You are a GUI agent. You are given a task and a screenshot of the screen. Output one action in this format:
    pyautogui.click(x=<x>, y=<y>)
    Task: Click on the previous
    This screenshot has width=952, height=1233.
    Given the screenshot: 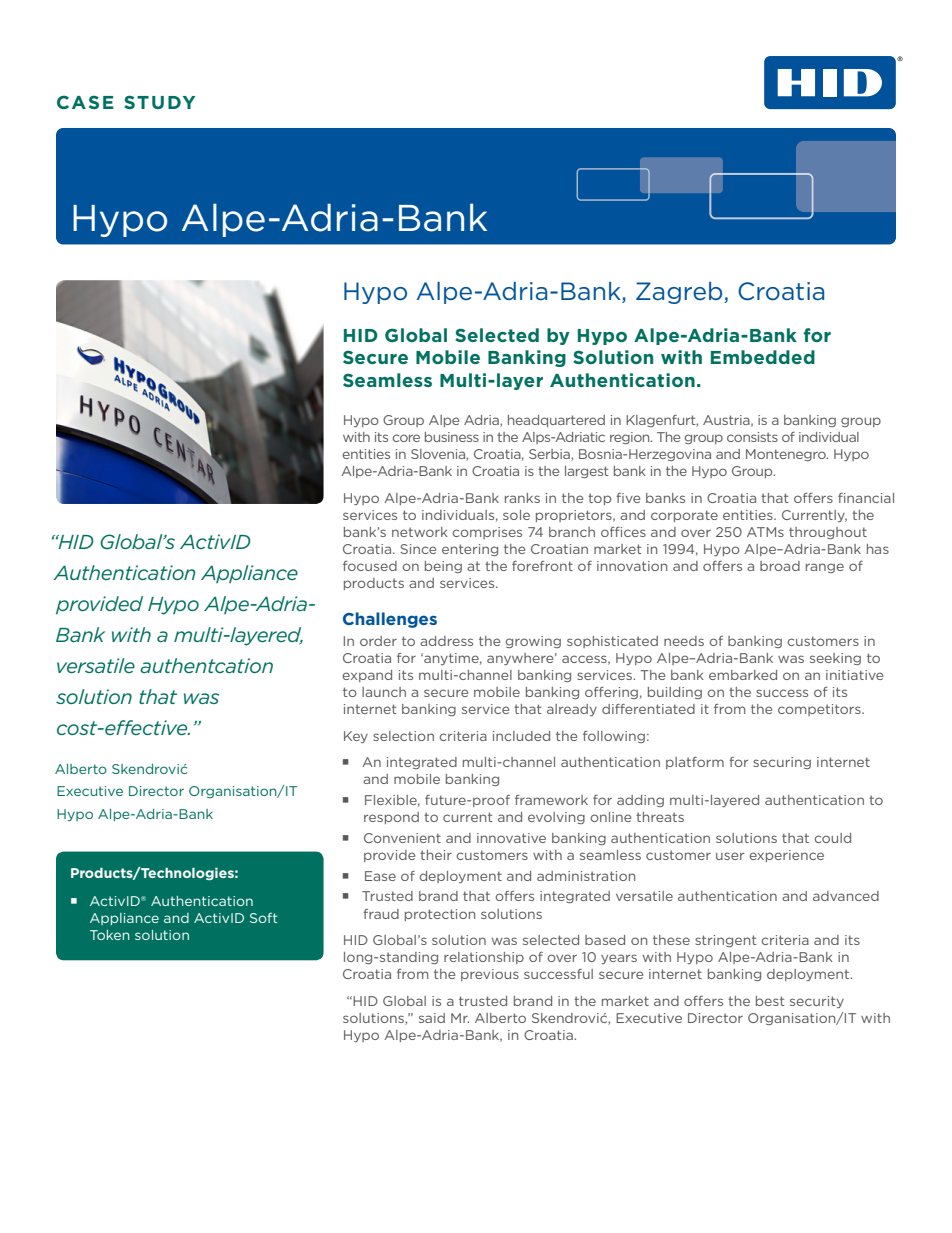 What is the action you would take?
    pyautogui.click(x=490, y=975)
